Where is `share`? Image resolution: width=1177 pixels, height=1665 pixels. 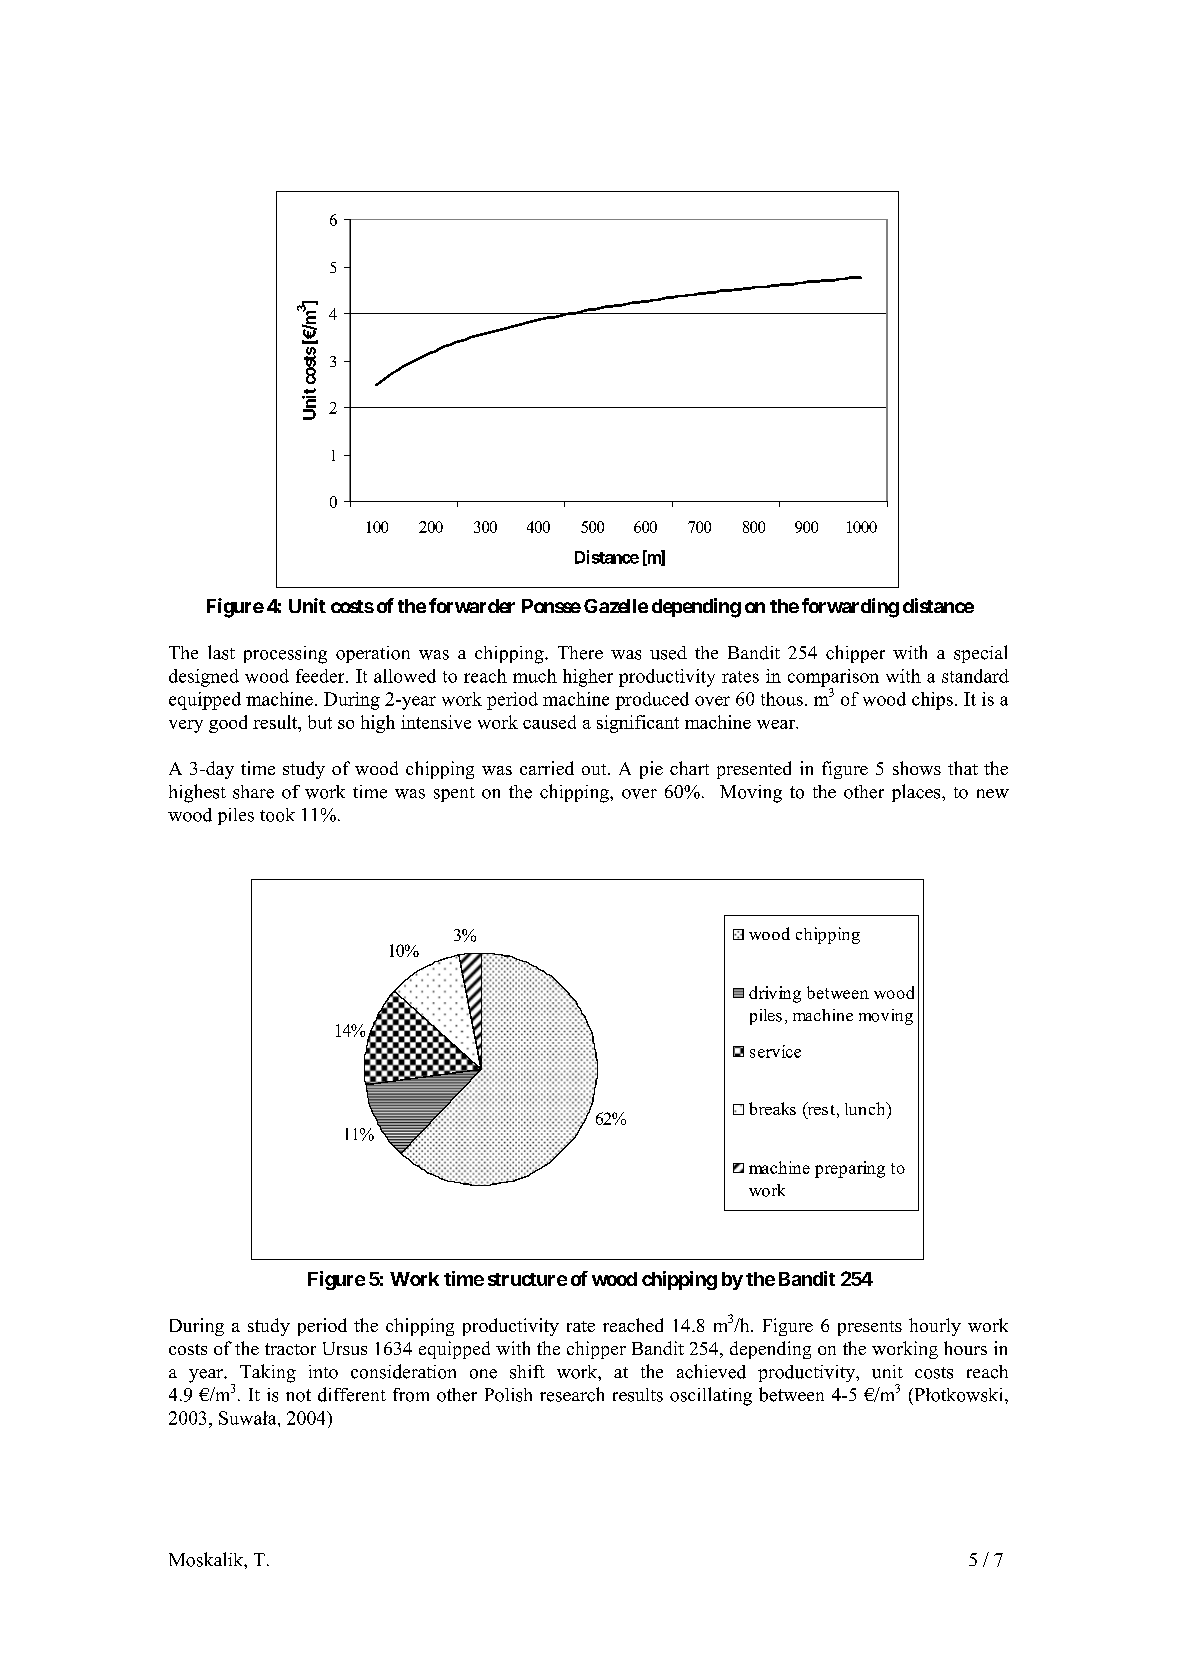 share is located at coordinates (253, 792).
